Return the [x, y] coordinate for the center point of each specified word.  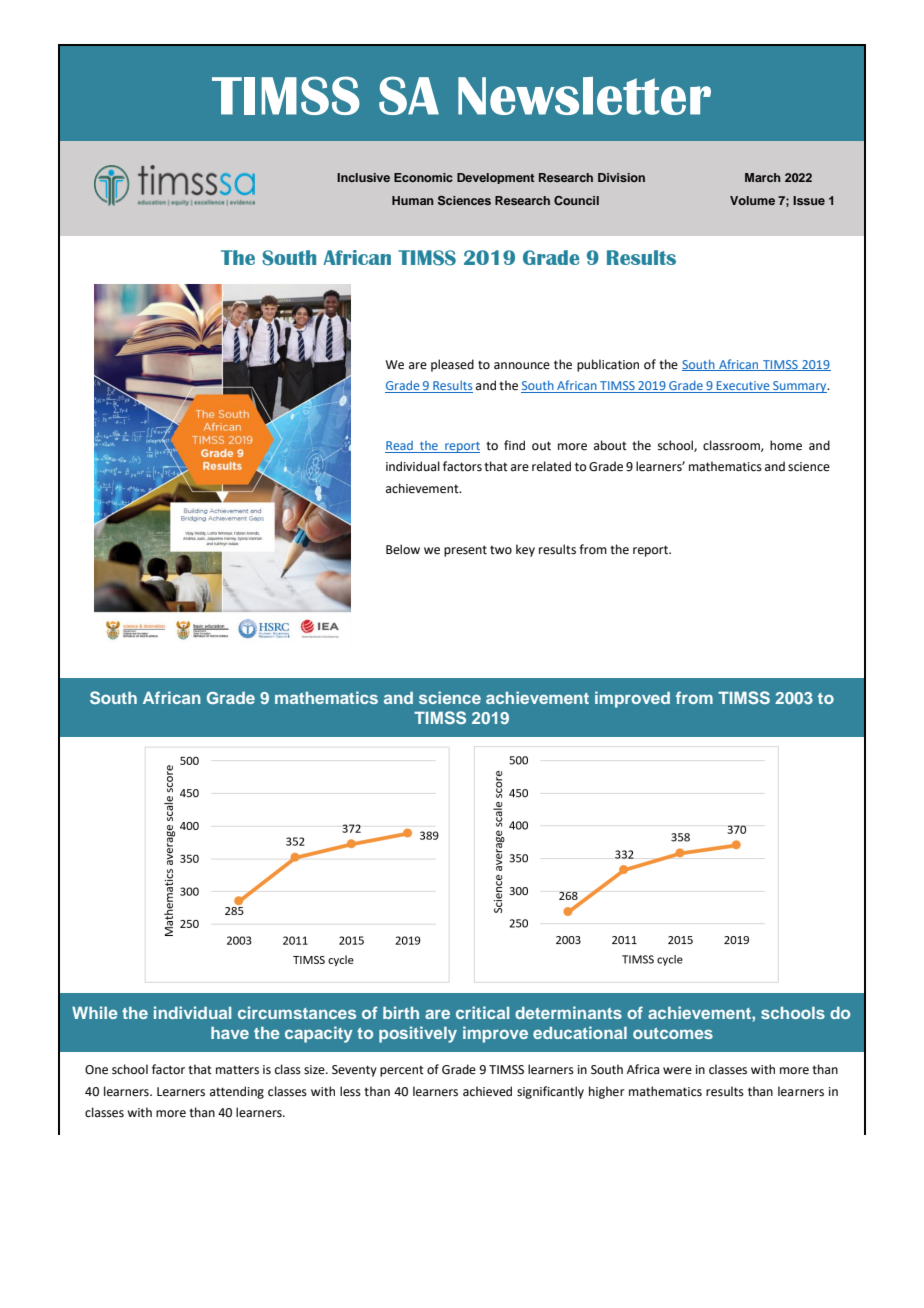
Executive [743, 387]
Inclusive [363, 177]
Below [403, 549]
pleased [452, 365]
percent [402, 1071]
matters [237, 1070]
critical [482, 1012]
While [95, 1012]
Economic [423, 177]
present [465, 551]
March [763, 177]
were [677, 1071]
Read [400, 447]
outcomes [673, 1033]
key [525, 550]
